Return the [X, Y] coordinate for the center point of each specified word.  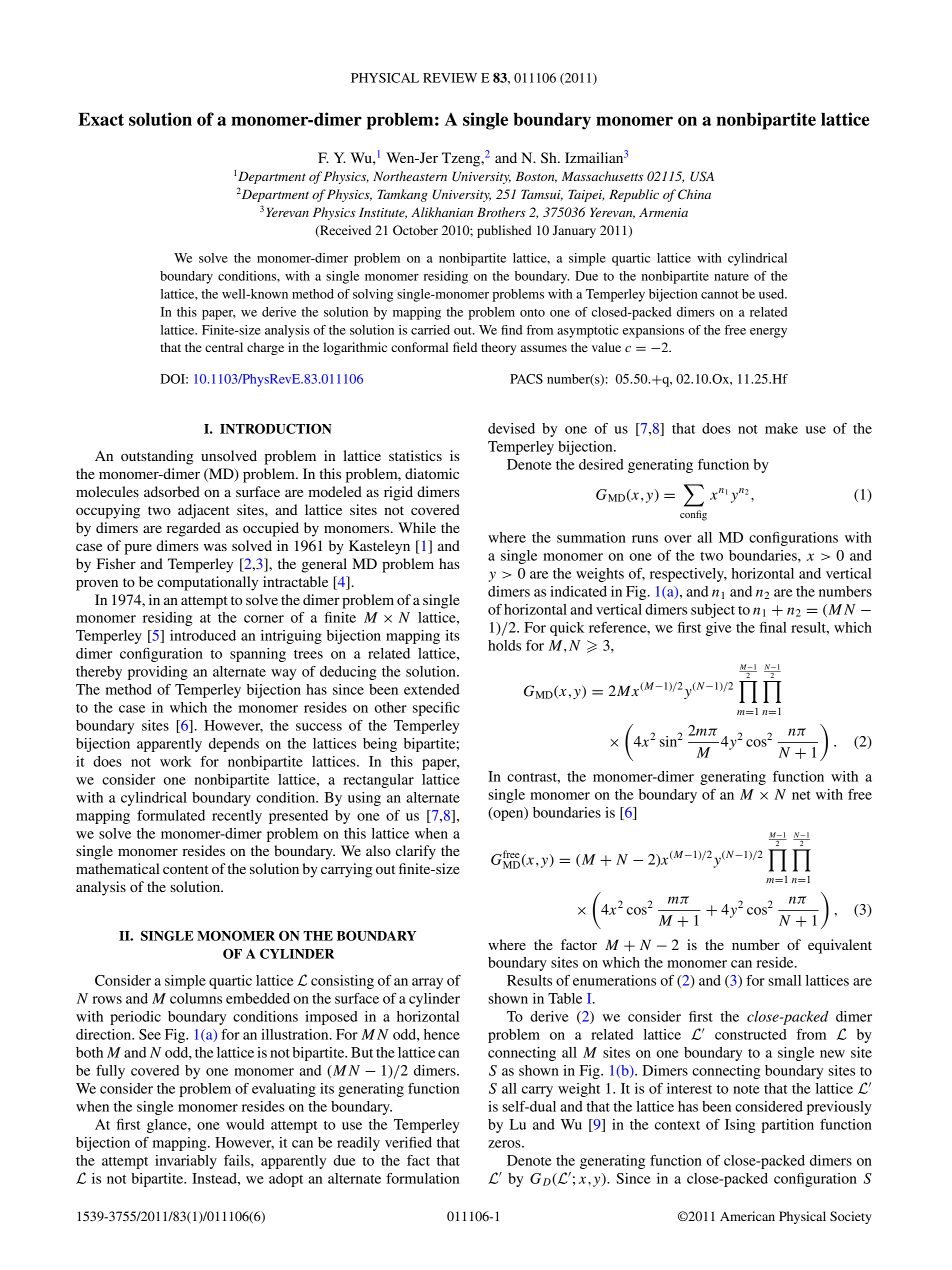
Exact [101, 119]
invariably [186, 1162]
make [781, 428]
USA [702, 176]
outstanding [157, 457]
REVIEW [450, 78]
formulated [171, 815]
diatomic [432, 473]
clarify [416, 852]
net [801, 795]
